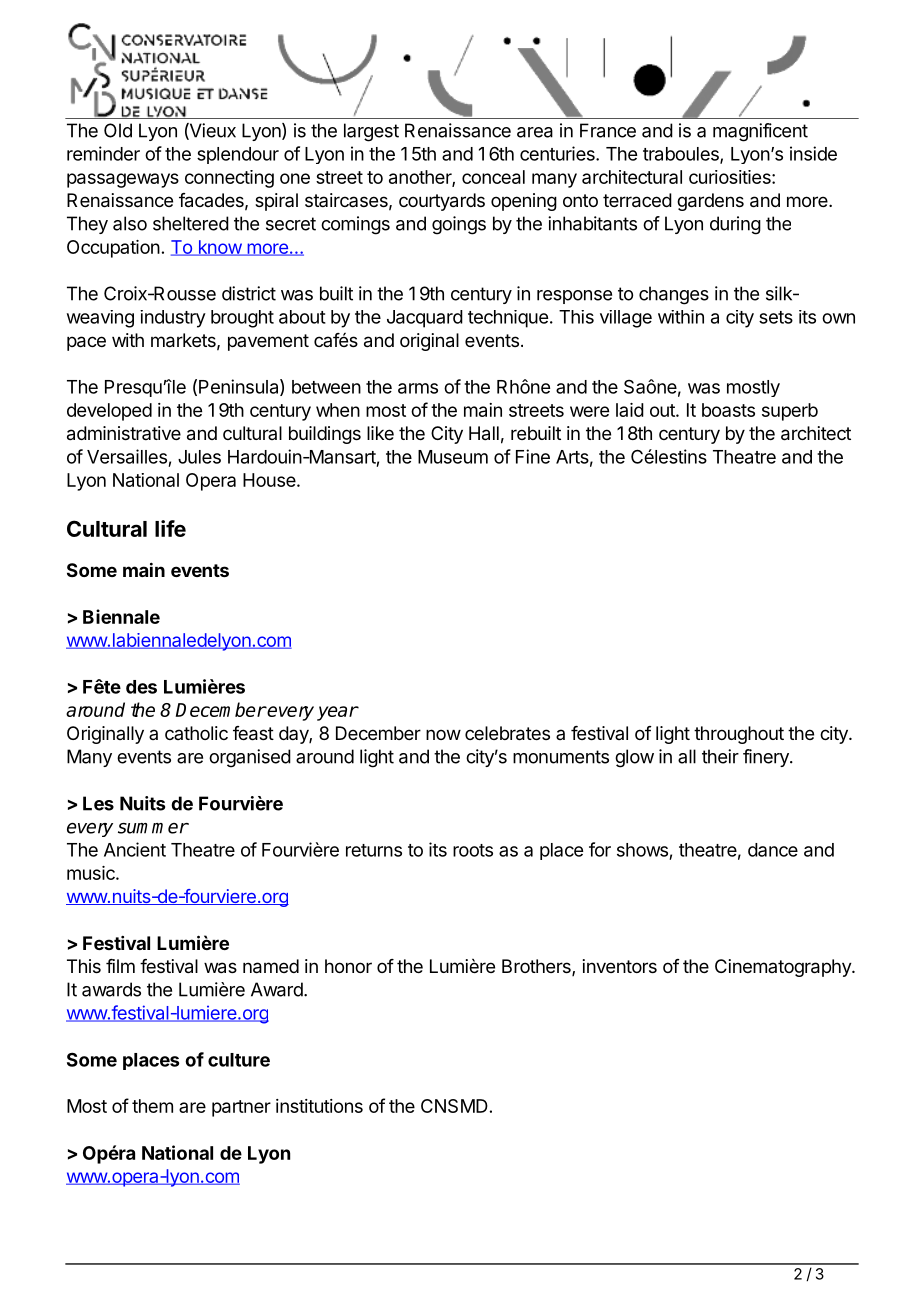 This page has height=1308, width=924. I want to click on conceal, so click(493, 177).
